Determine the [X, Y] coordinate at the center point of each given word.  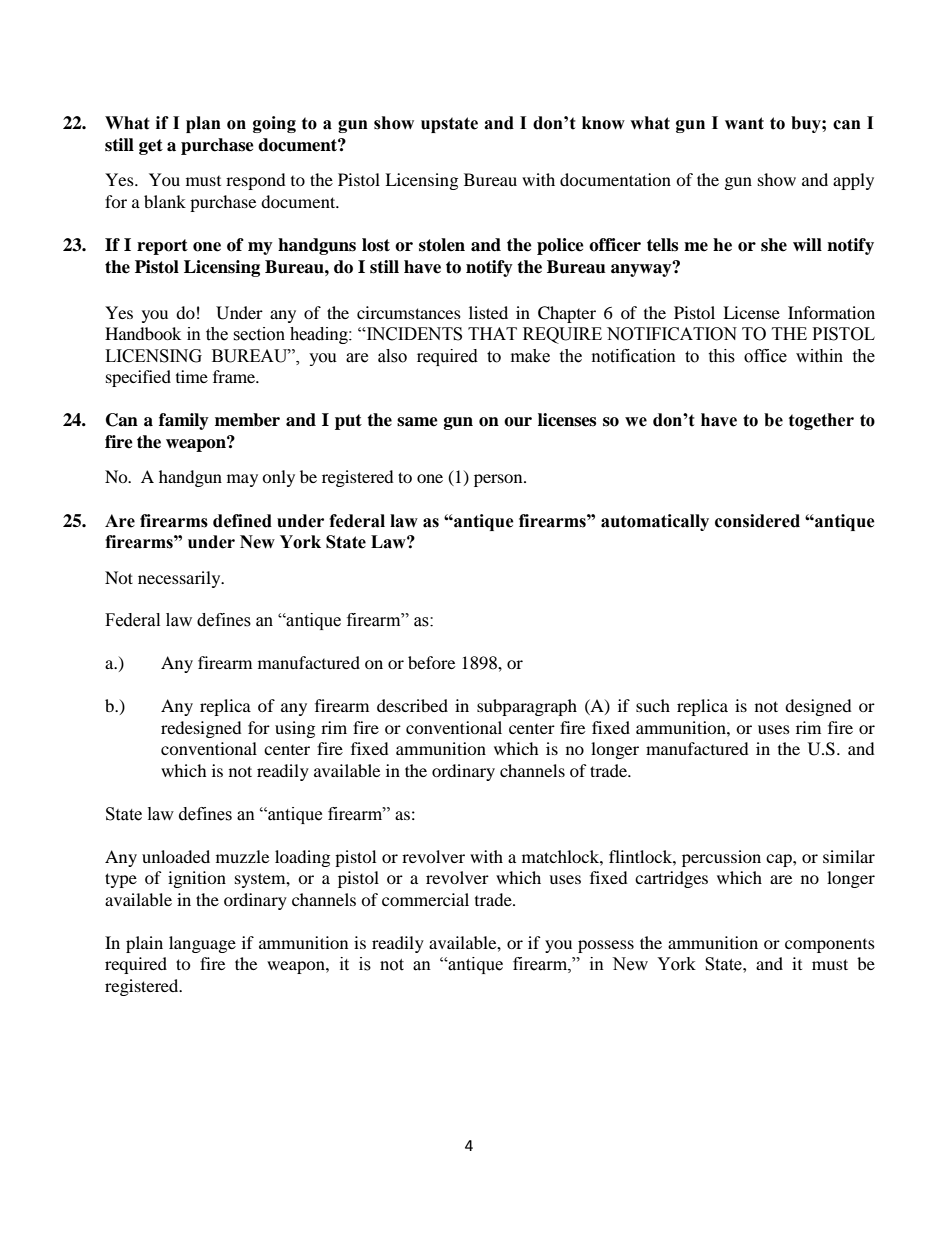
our [518, 422]
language [202, 944]
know [603, 123]
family [184, 421]
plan [203, 124]
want [744, 123]
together [821, 421]
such [653, 705]
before [431, 662]
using [295, 729]
